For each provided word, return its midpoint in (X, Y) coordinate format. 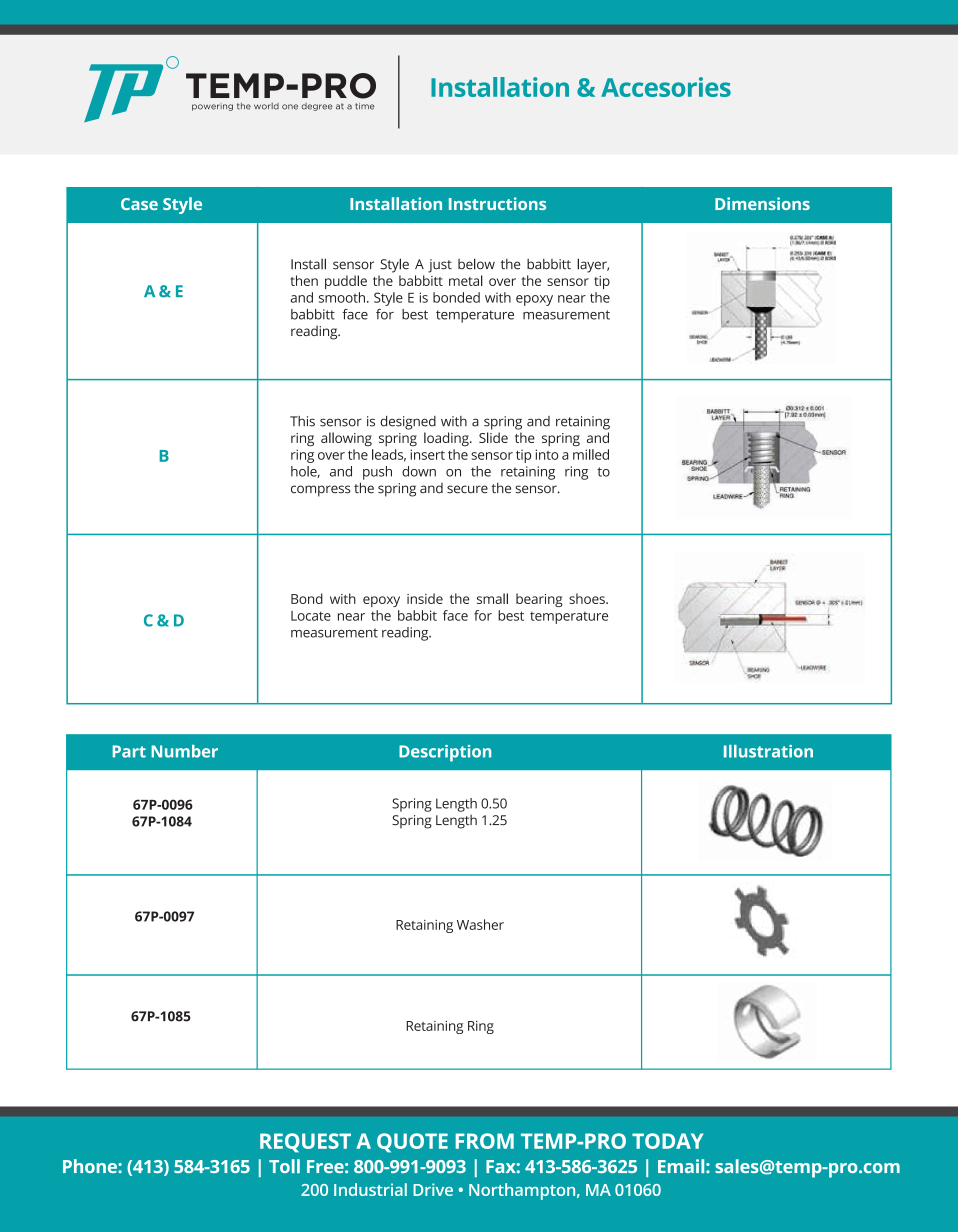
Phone (91, 1166)
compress (321, 491)
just (440, 266)
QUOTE (412, 1143)
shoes (588, 598)
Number (184, 751)
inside (425, 598)
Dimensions (762, 203)
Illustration (768, 751)
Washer (480, 924)
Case (139, 204)
